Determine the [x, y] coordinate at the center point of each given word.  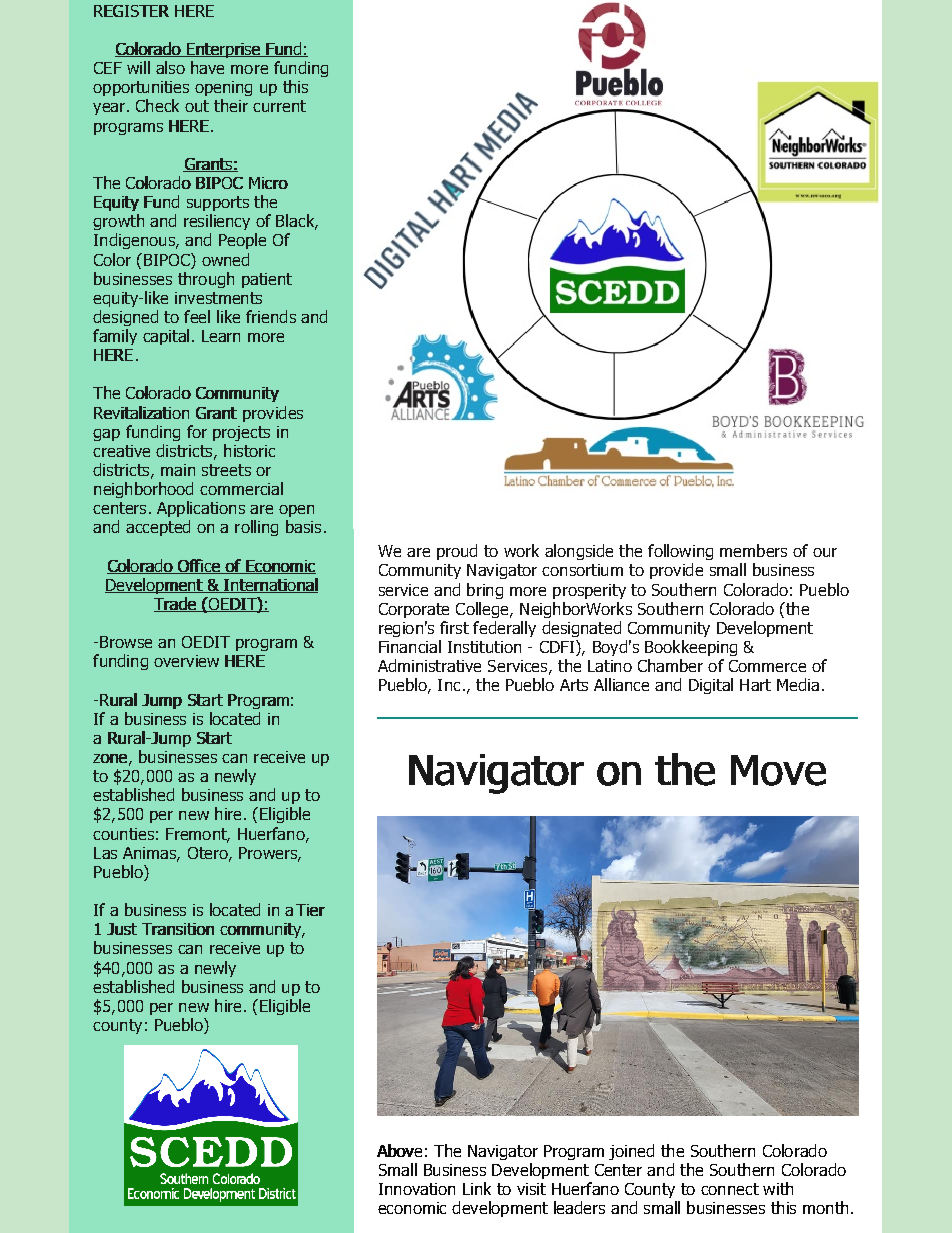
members [753, 550]
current [279, 106]
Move [778, 770]
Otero [209, 854]
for [197, 431]
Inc [449, 685]
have [207, 67]
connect [730, 1189]
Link [477, 1188]
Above [399, 1150]
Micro [268, 183]
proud [457, 552]
